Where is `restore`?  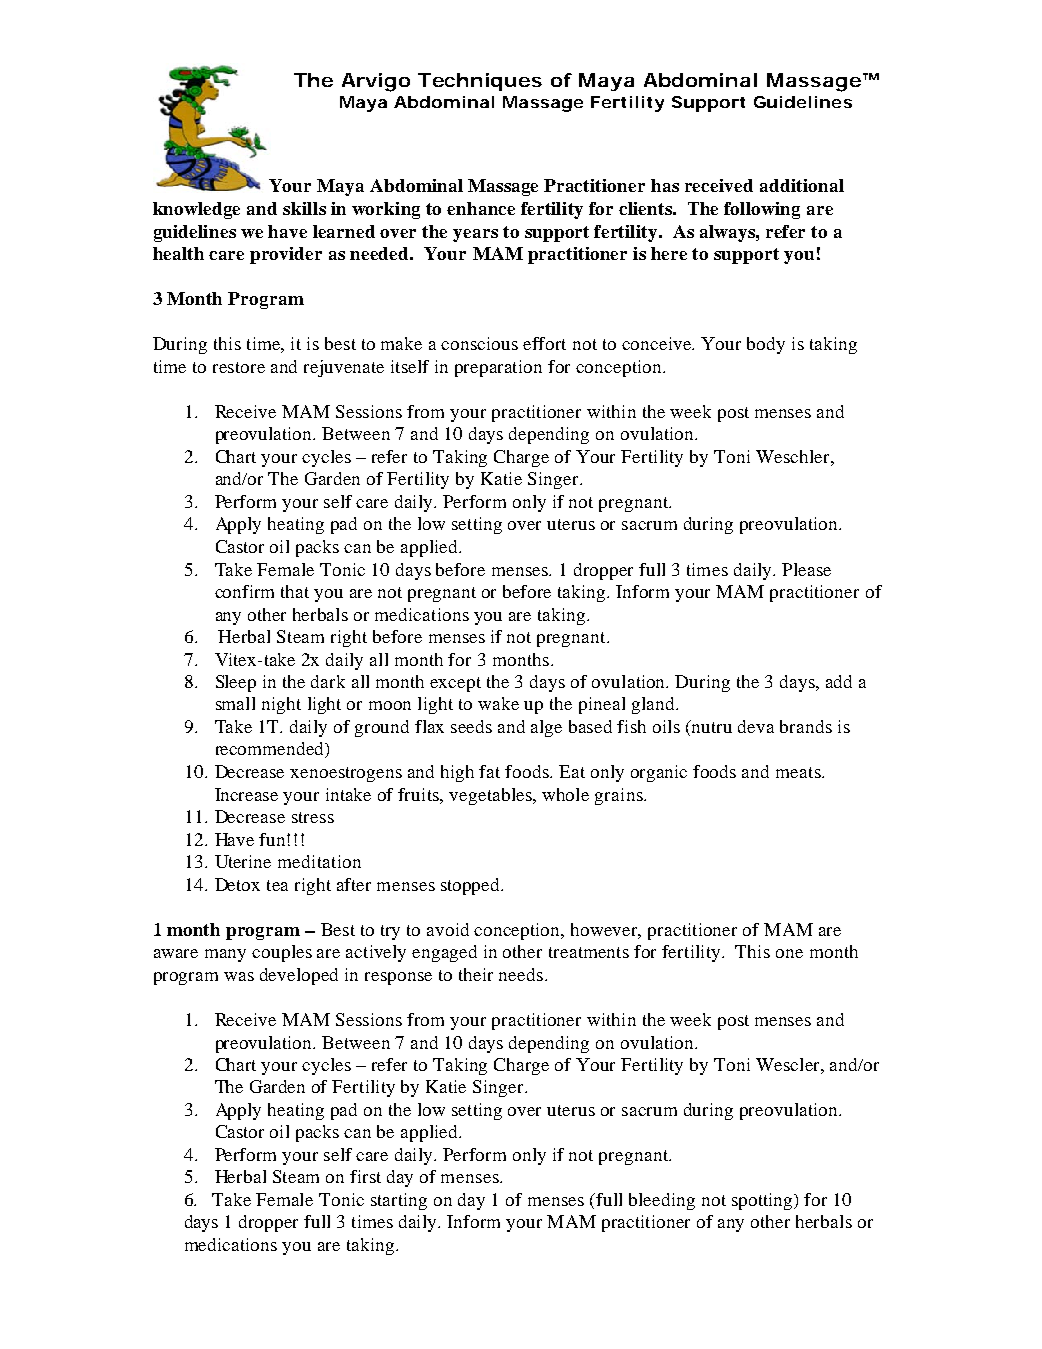
restore is located at coordinates (239, 367).
